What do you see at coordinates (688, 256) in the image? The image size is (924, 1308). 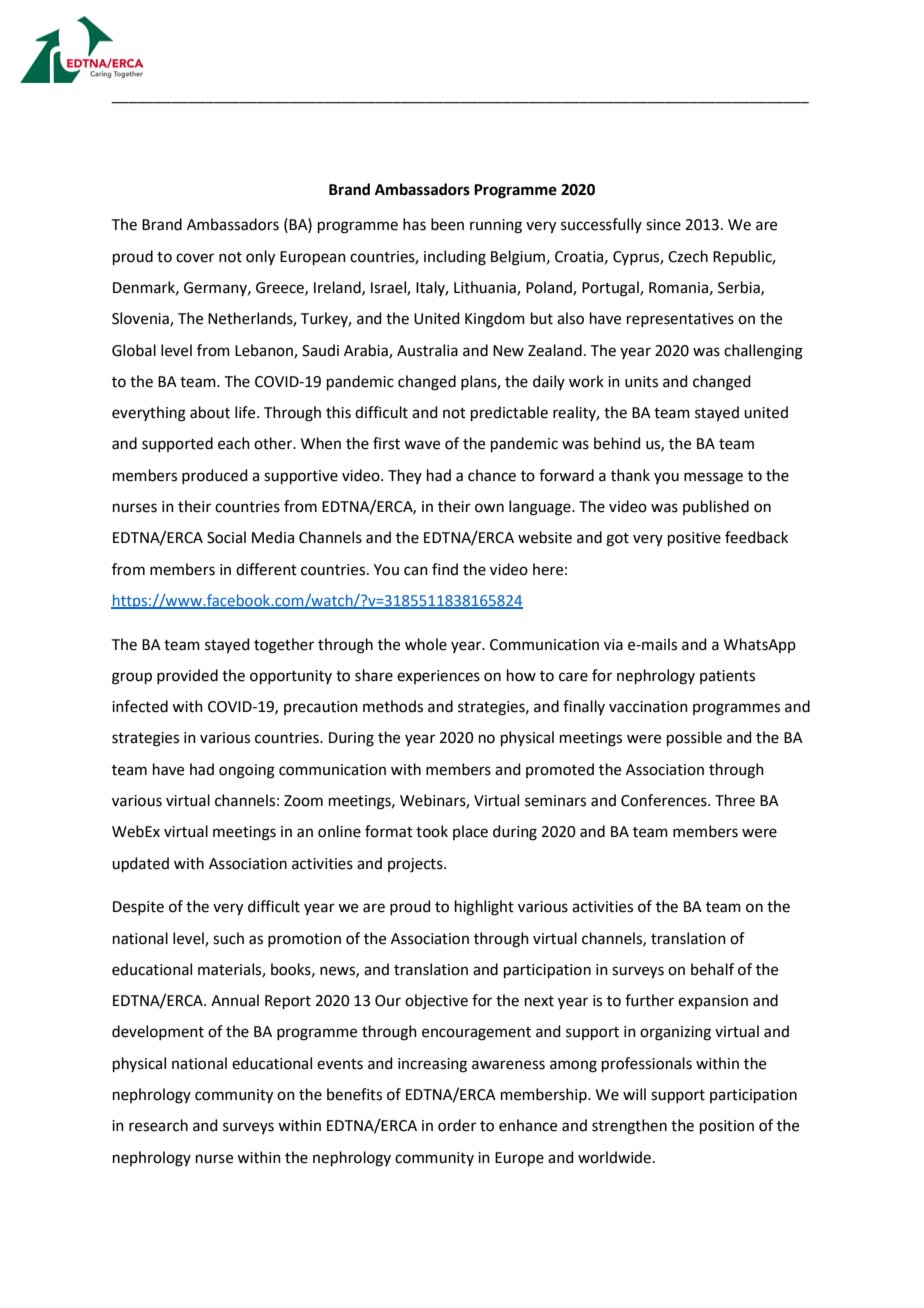 I see `Czech` at bounding box center [688, 256].
